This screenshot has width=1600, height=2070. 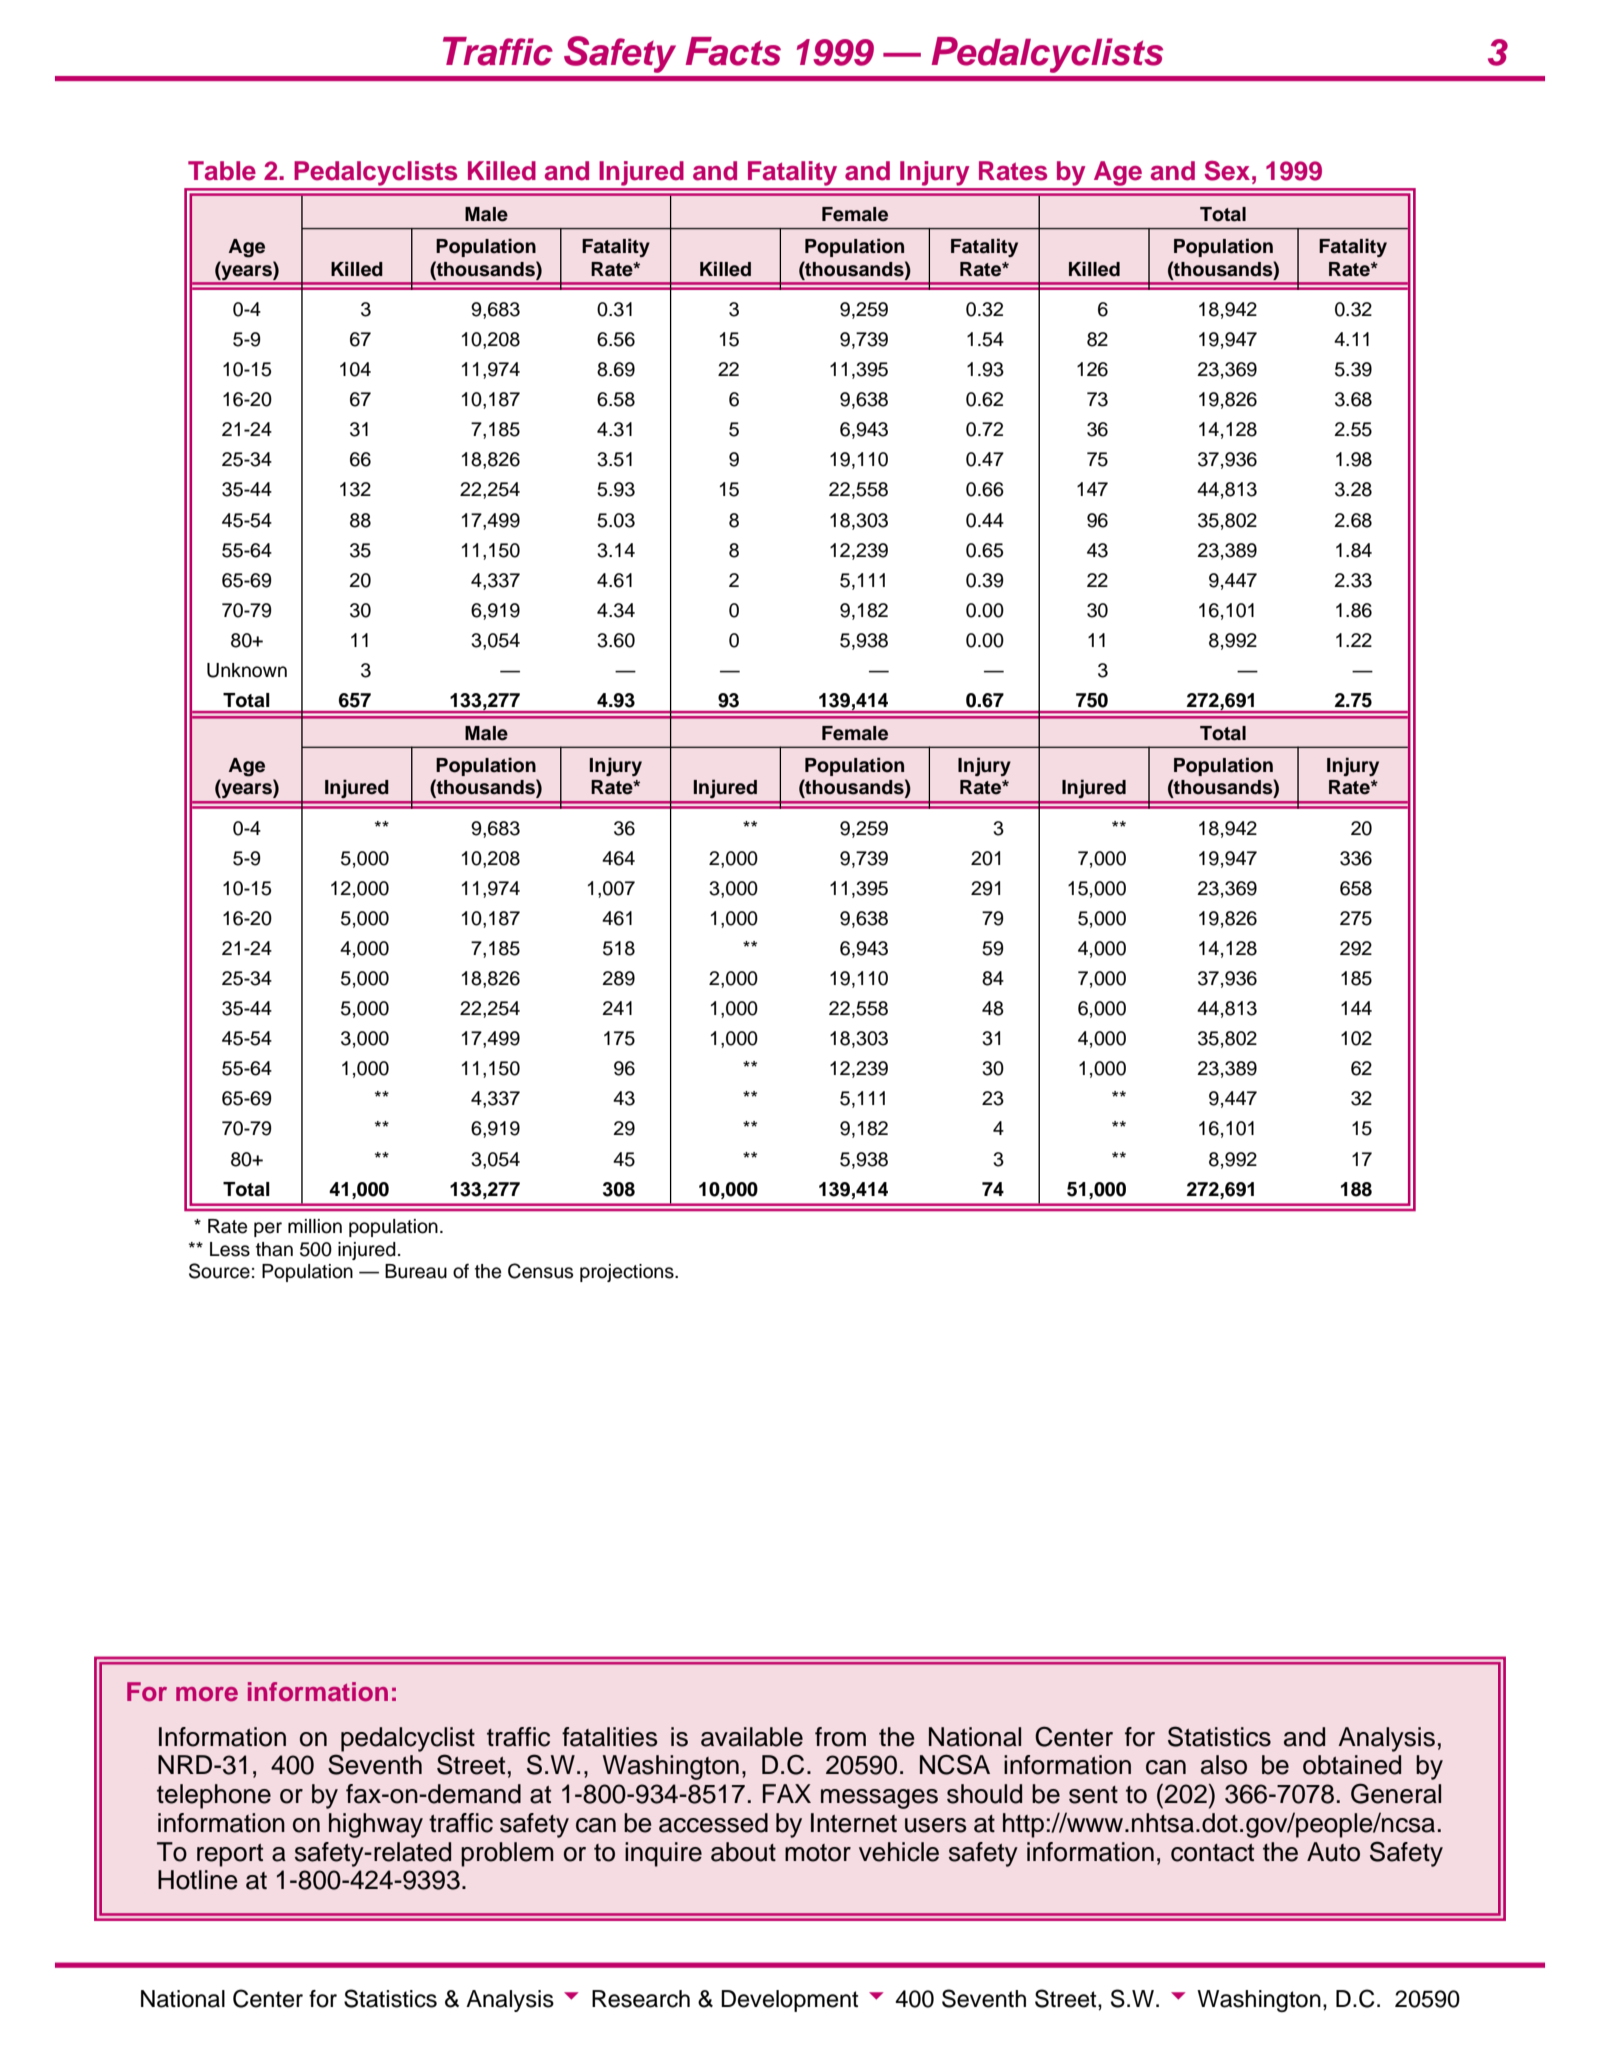 What do you see at coordinates (628, 1273) in the screenshot?
I see `projections` at bounding box center [628, 1273].
